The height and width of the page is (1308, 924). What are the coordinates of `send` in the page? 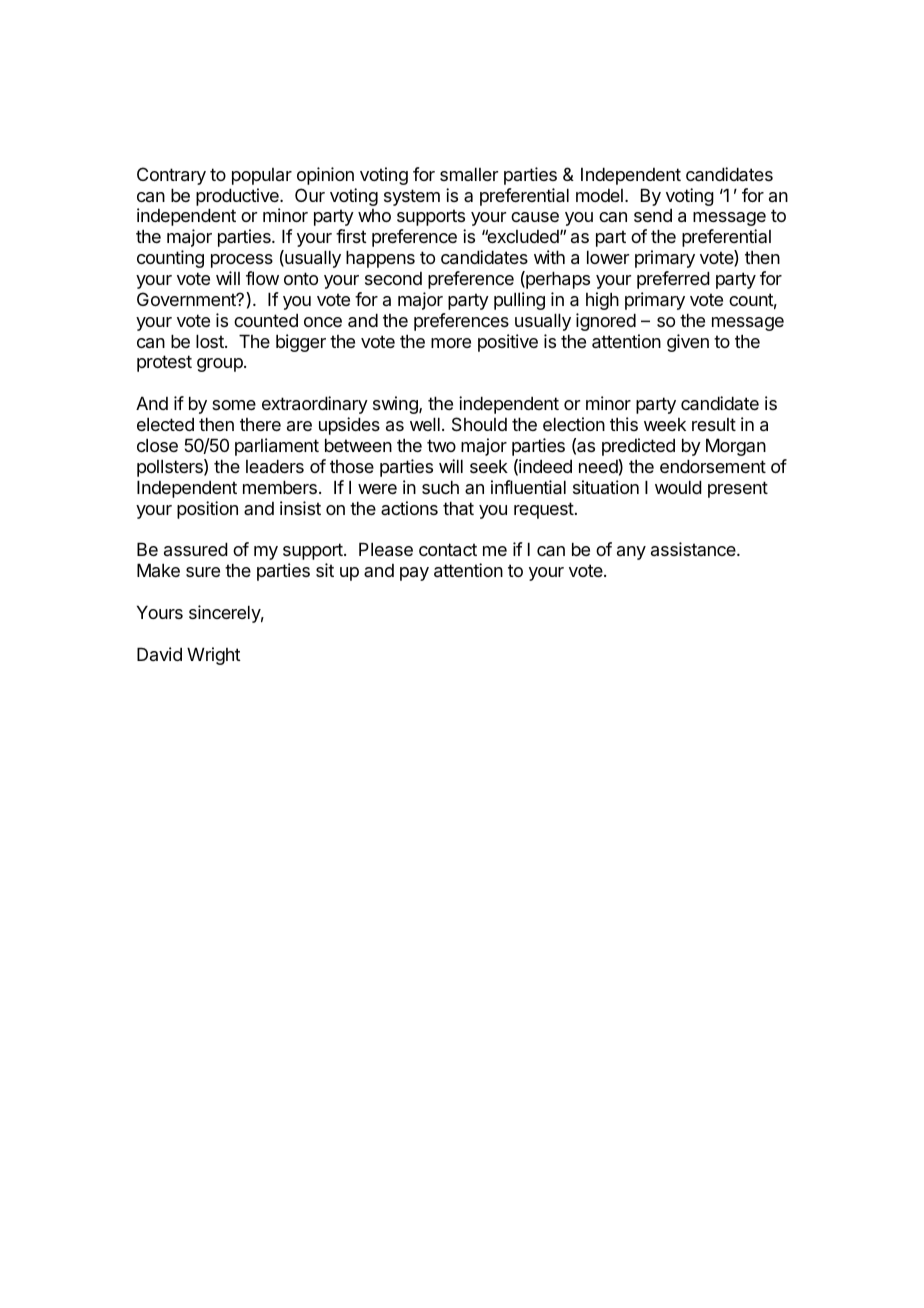 It's located at (653, 215).
